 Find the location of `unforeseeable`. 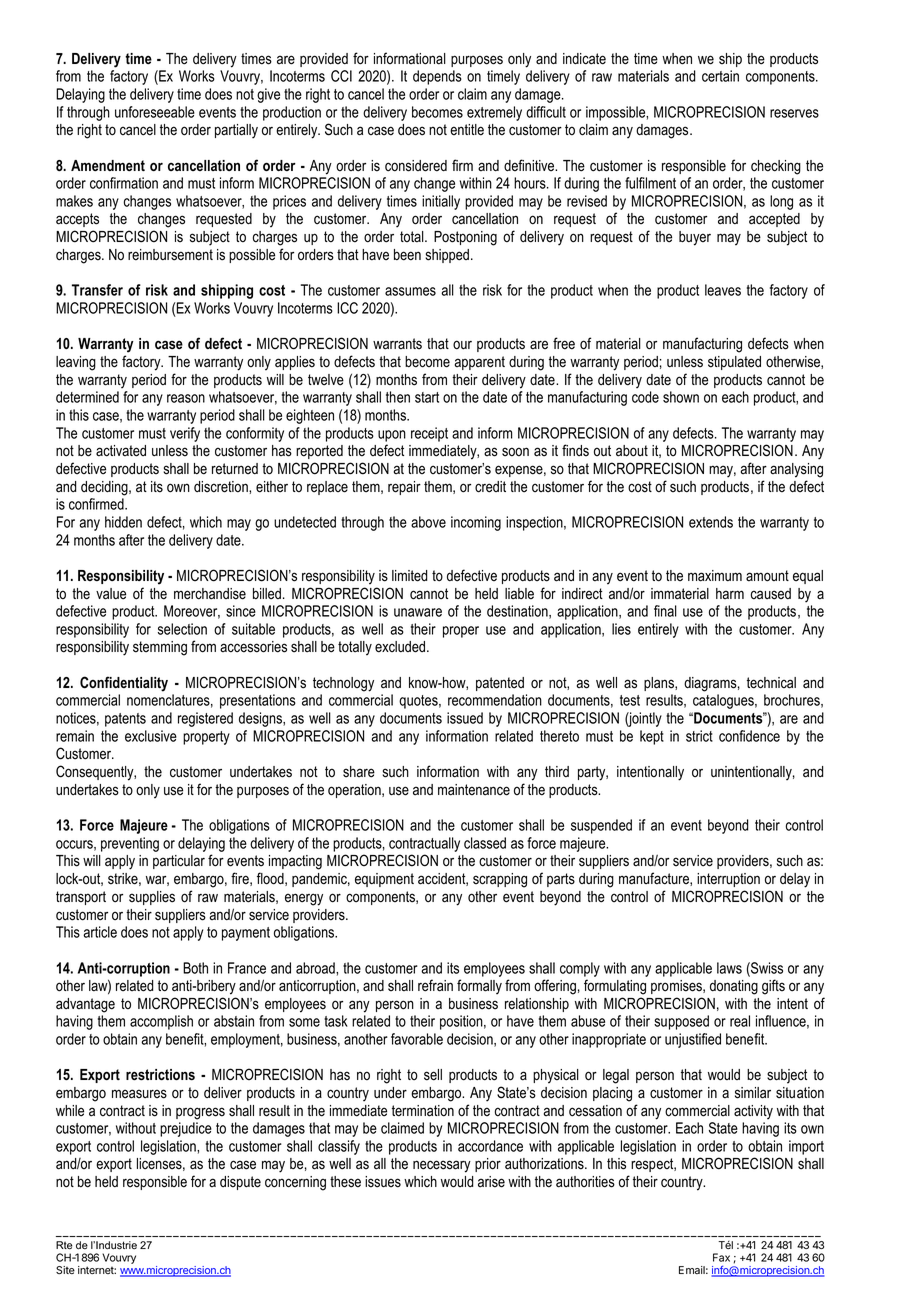

unforeseeable is located at coordinates (155, 112).
